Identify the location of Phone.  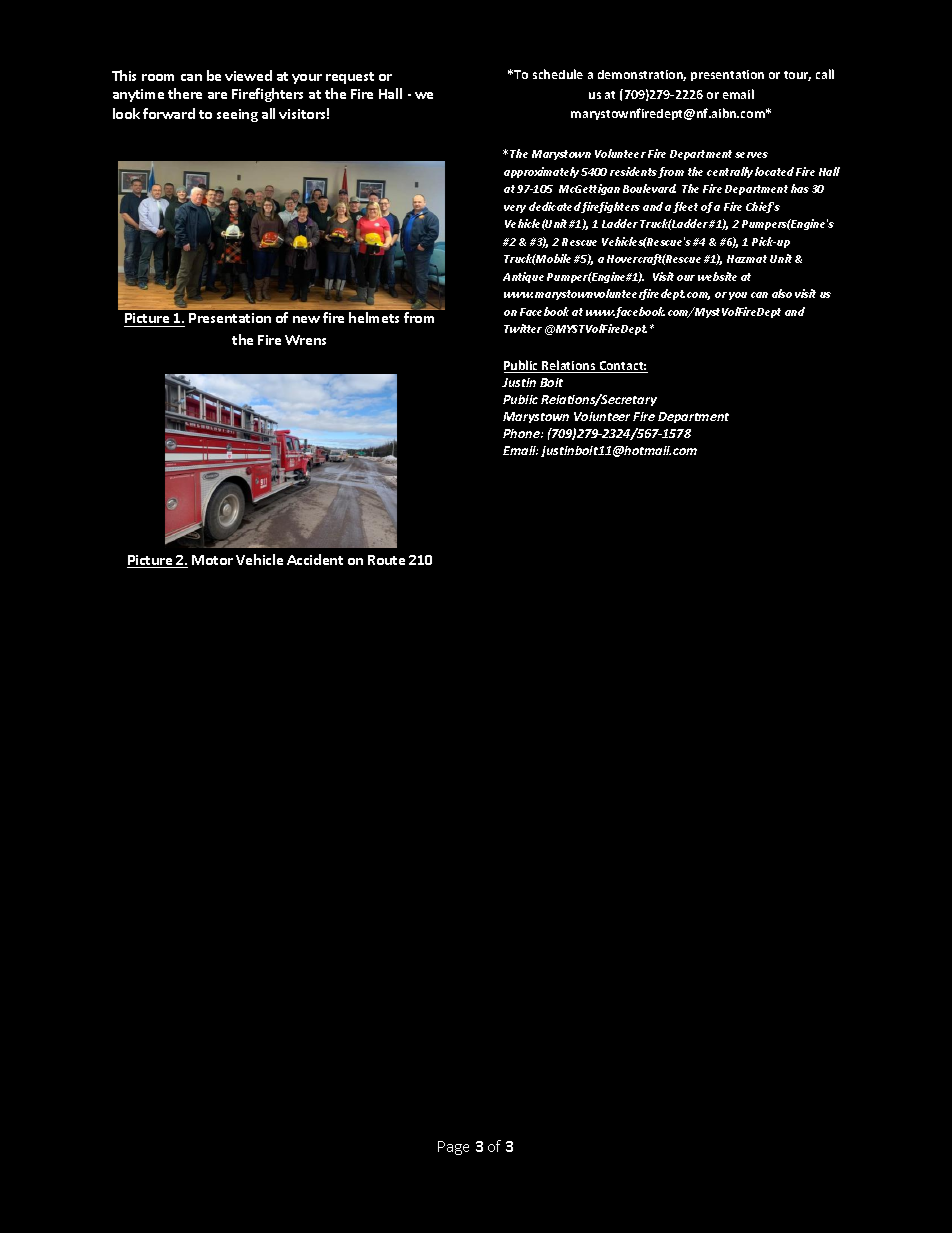
(522, 433).
